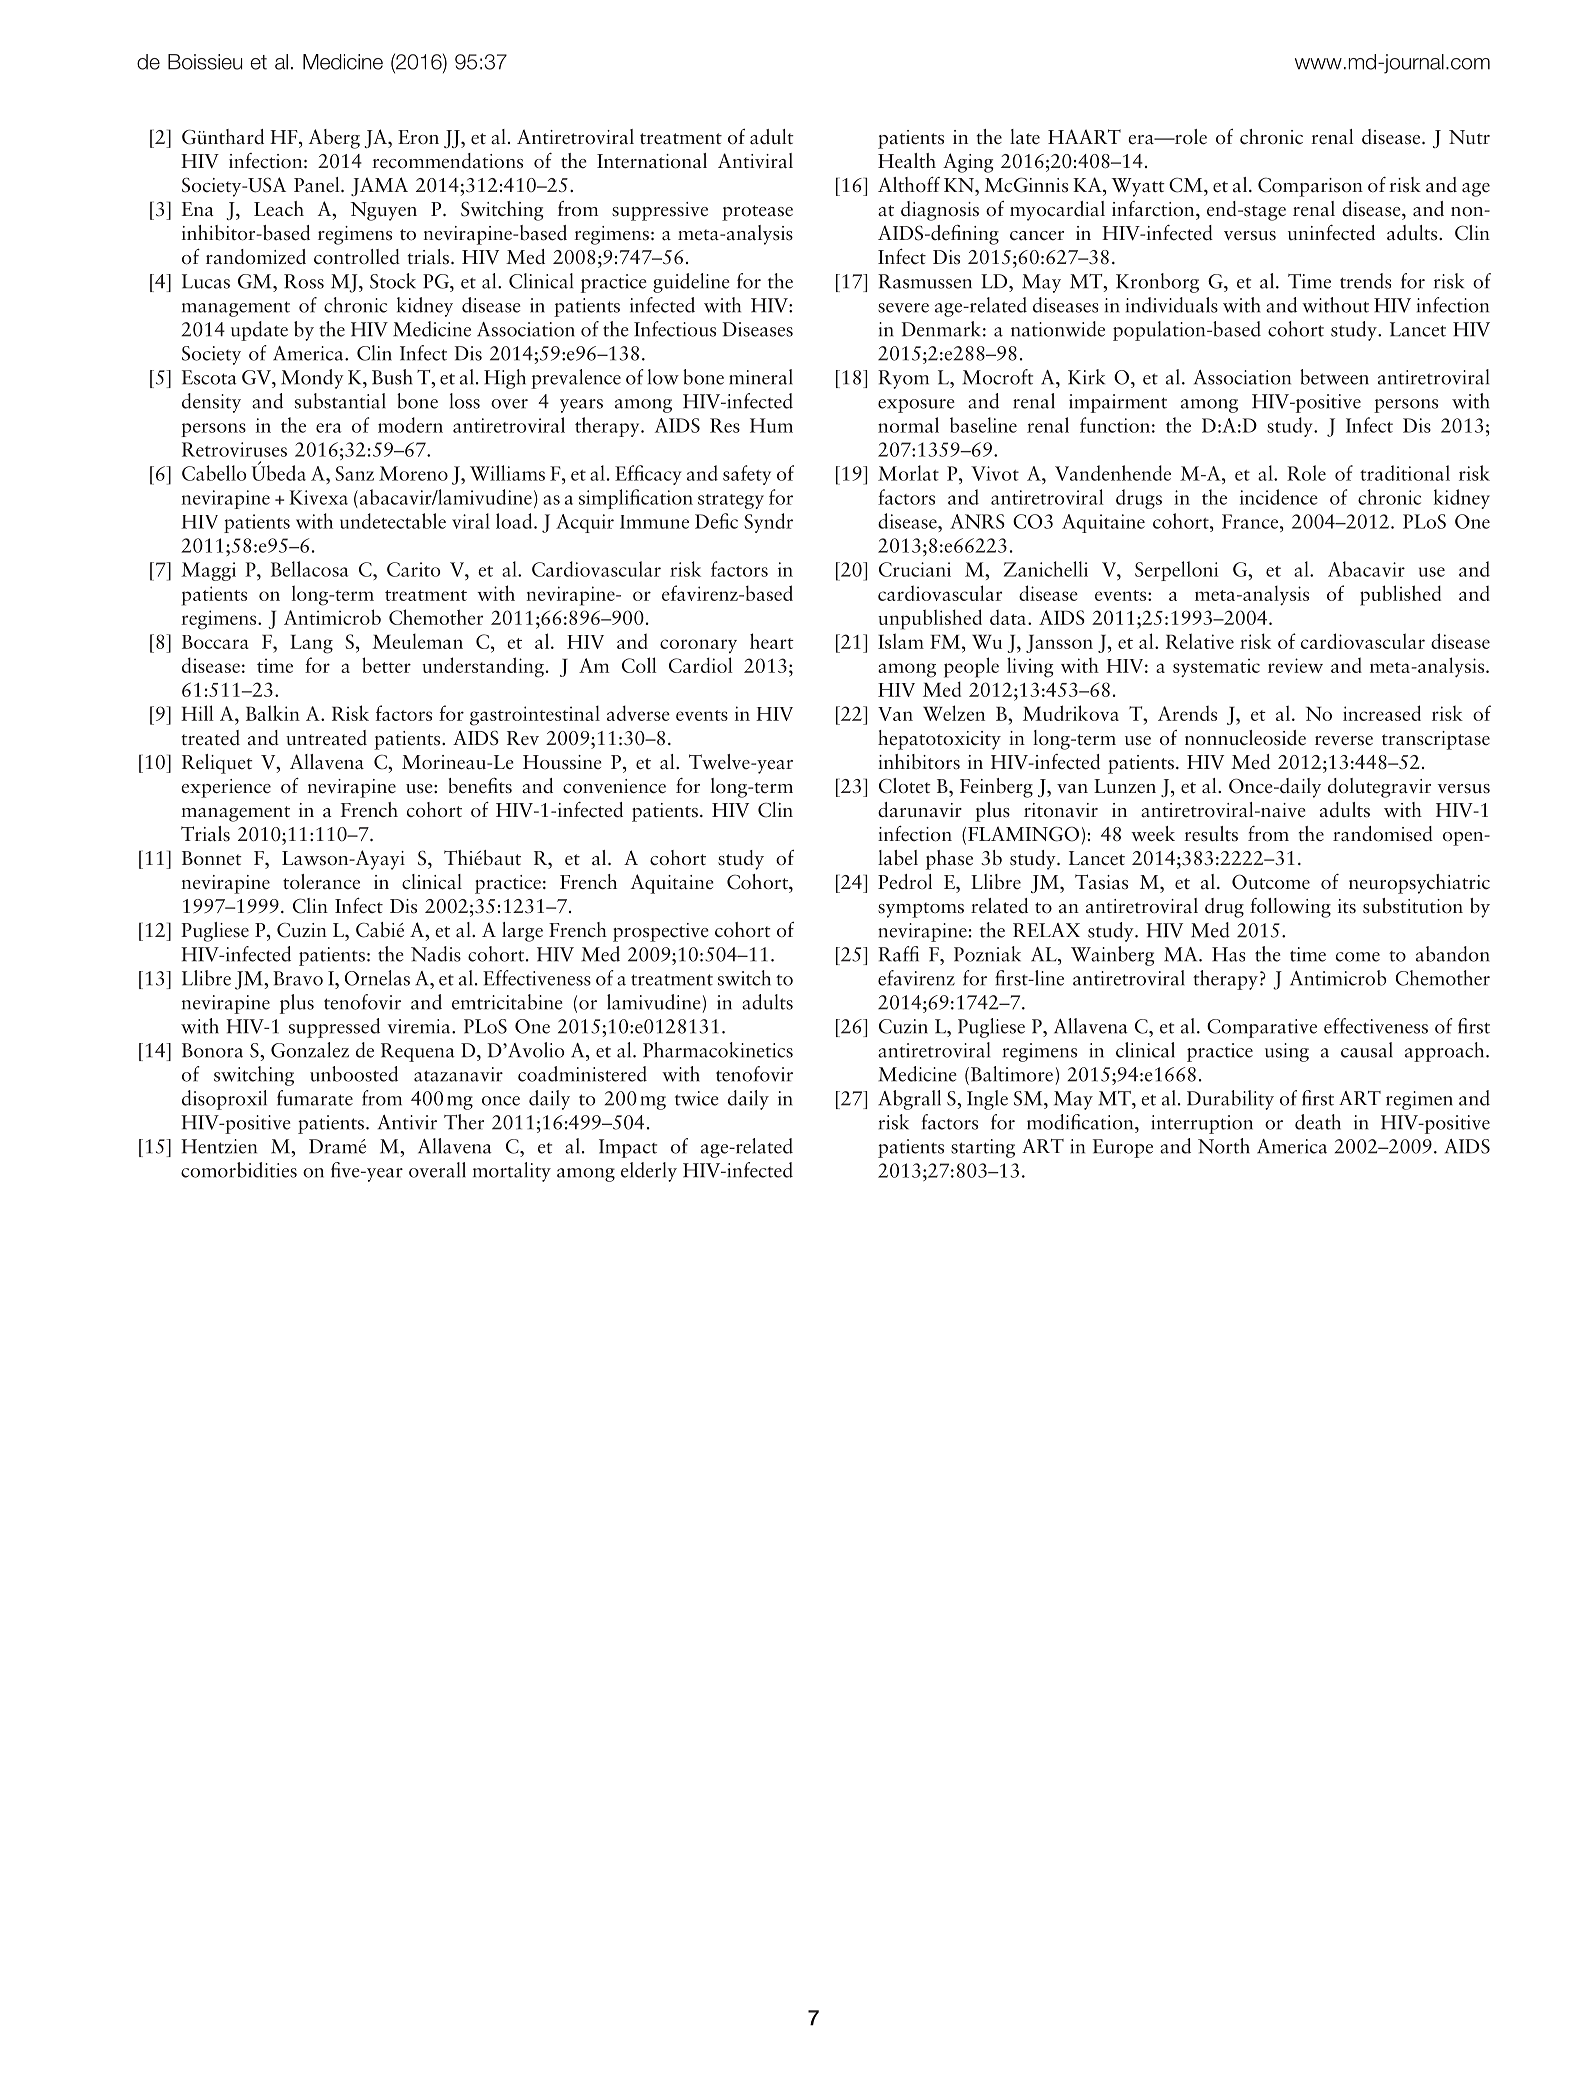  Describe the element at coordinates (315, 1098) in the screenshot. I see `fumarate` at that location.
